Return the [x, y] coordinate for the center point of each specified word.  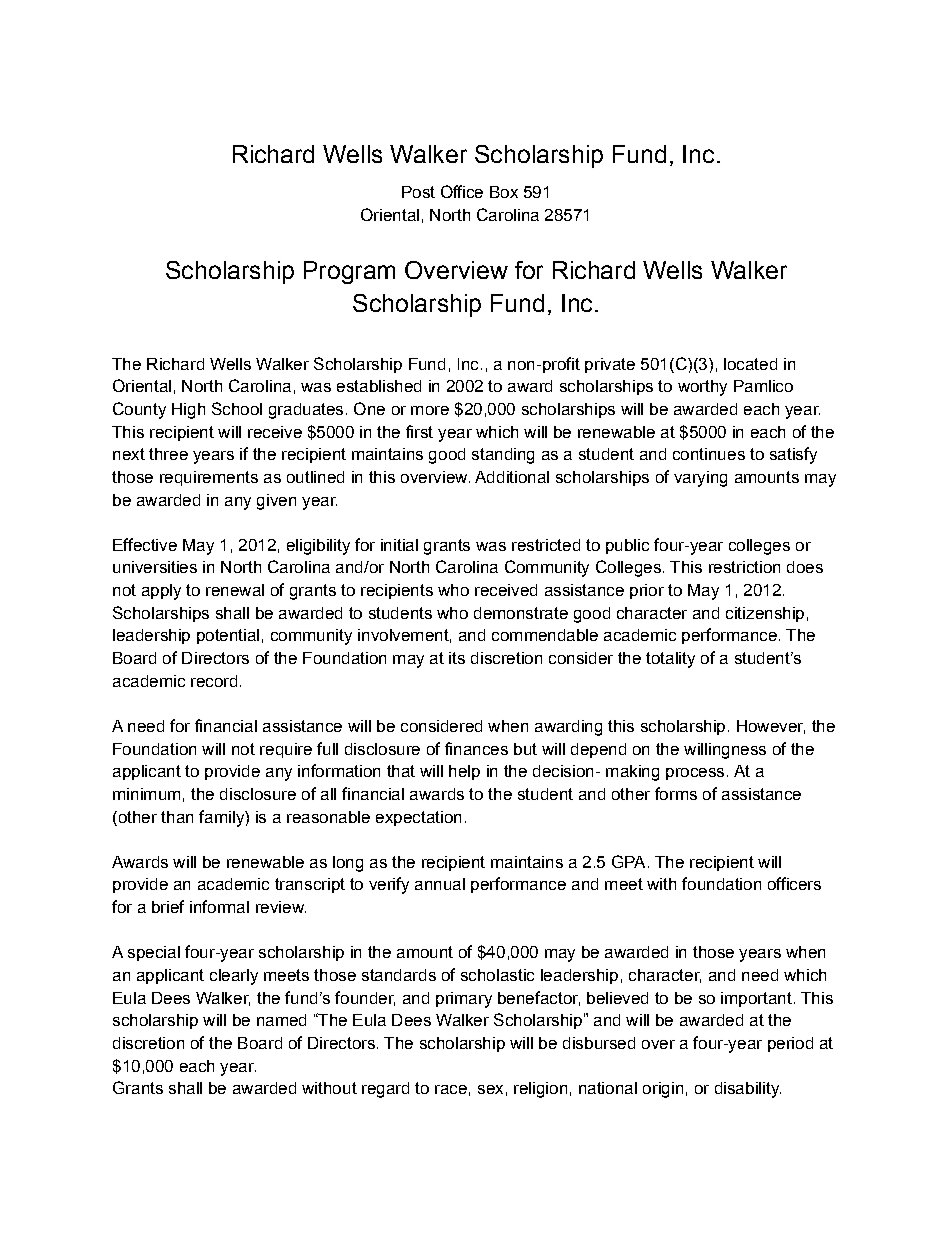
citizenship [765, 614]
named [281, 1020]
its [457, 658]
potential [228, 636]
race [451, 1089]
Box [504, 192]
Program [349, 272]
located [750, 364]
